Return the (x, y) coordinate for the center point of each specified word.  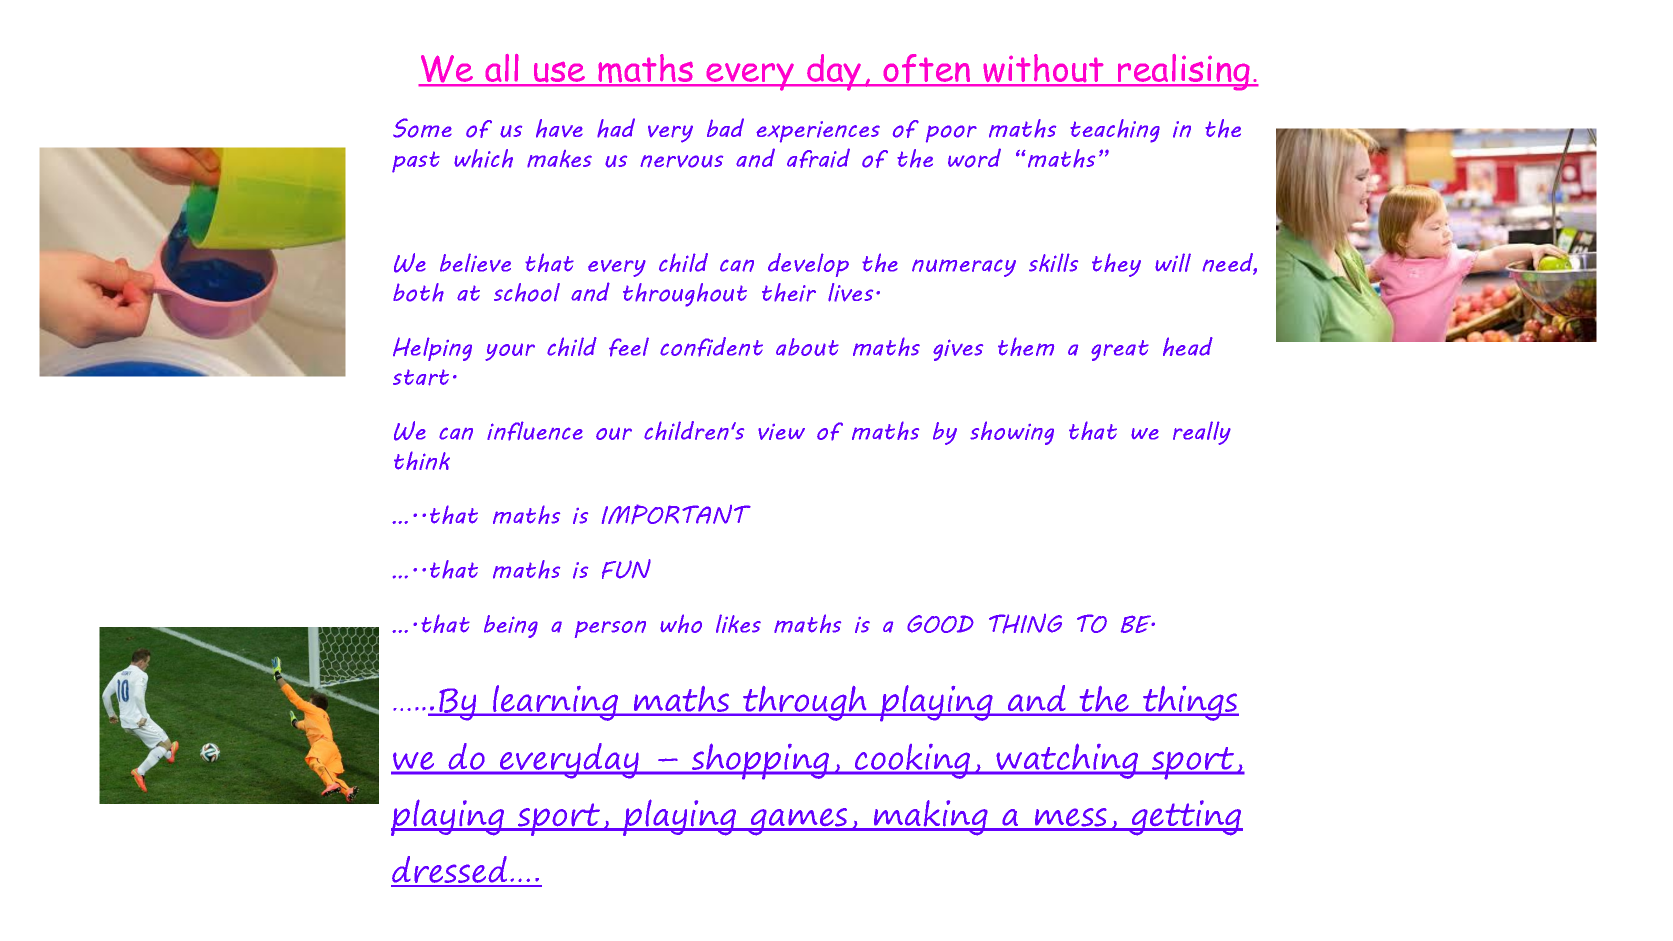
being (511, 626)
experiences (818, 132)
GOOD (940, 624)
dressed (450, 871)
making (931, 818)
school (527, 292)
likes (738, 623)
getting (1185, 818)
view (781, 432)
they (1116, 265)
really (1202, 433)
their (789, 292)
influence (535, 431)
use (560, 73)
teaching (1115, 131)
